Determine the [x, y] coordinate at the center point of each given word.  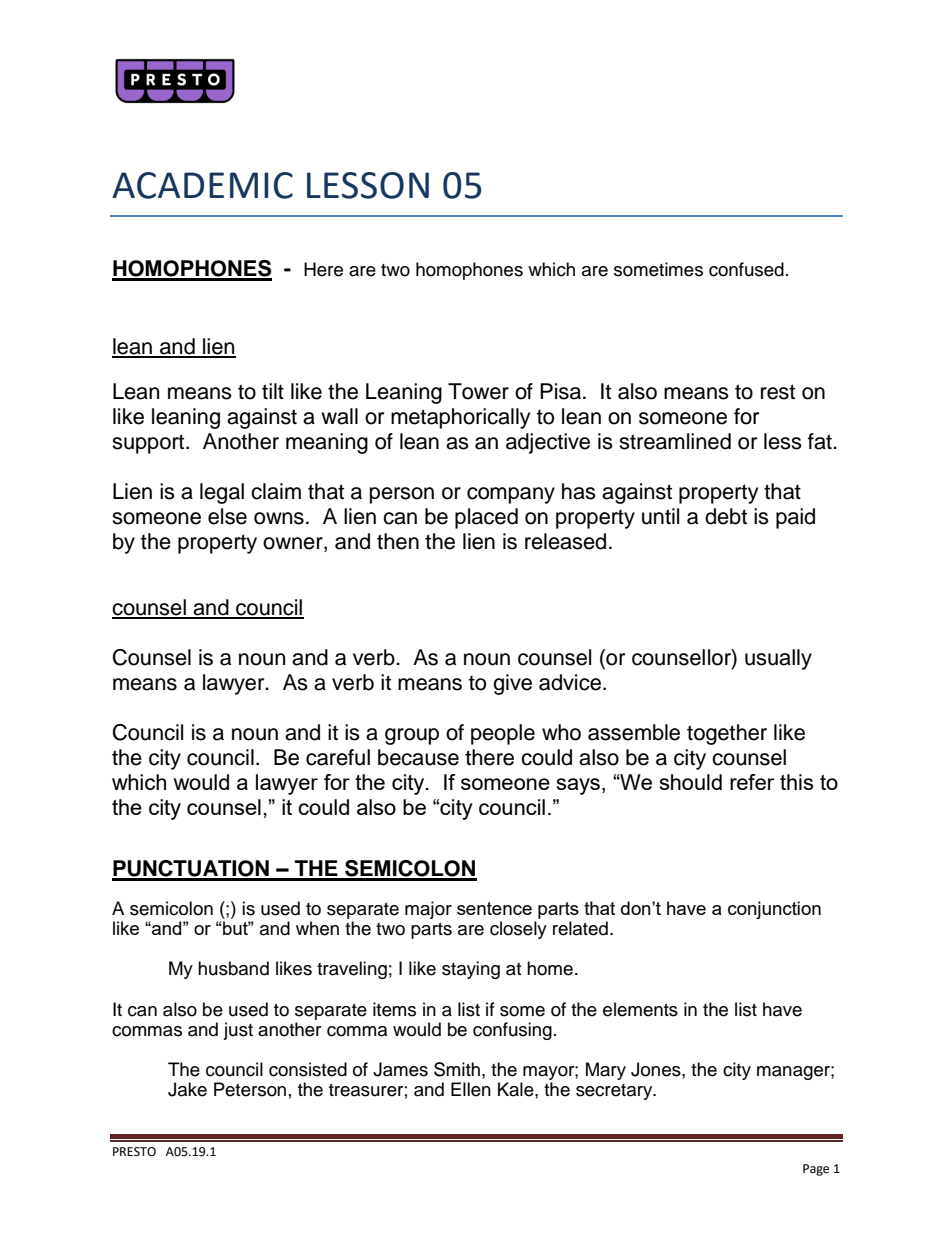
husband [233, 968]
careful [338, 757]
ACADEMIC [202, 185]
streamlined [675, 441]
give [512, 684]
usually [778, 659]
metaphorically [460, 418]
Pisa [560, 391]
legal [222, 493]
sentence [494, 908]
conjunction [774, 910]
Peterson [250, 1089]
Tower [478, 391]
